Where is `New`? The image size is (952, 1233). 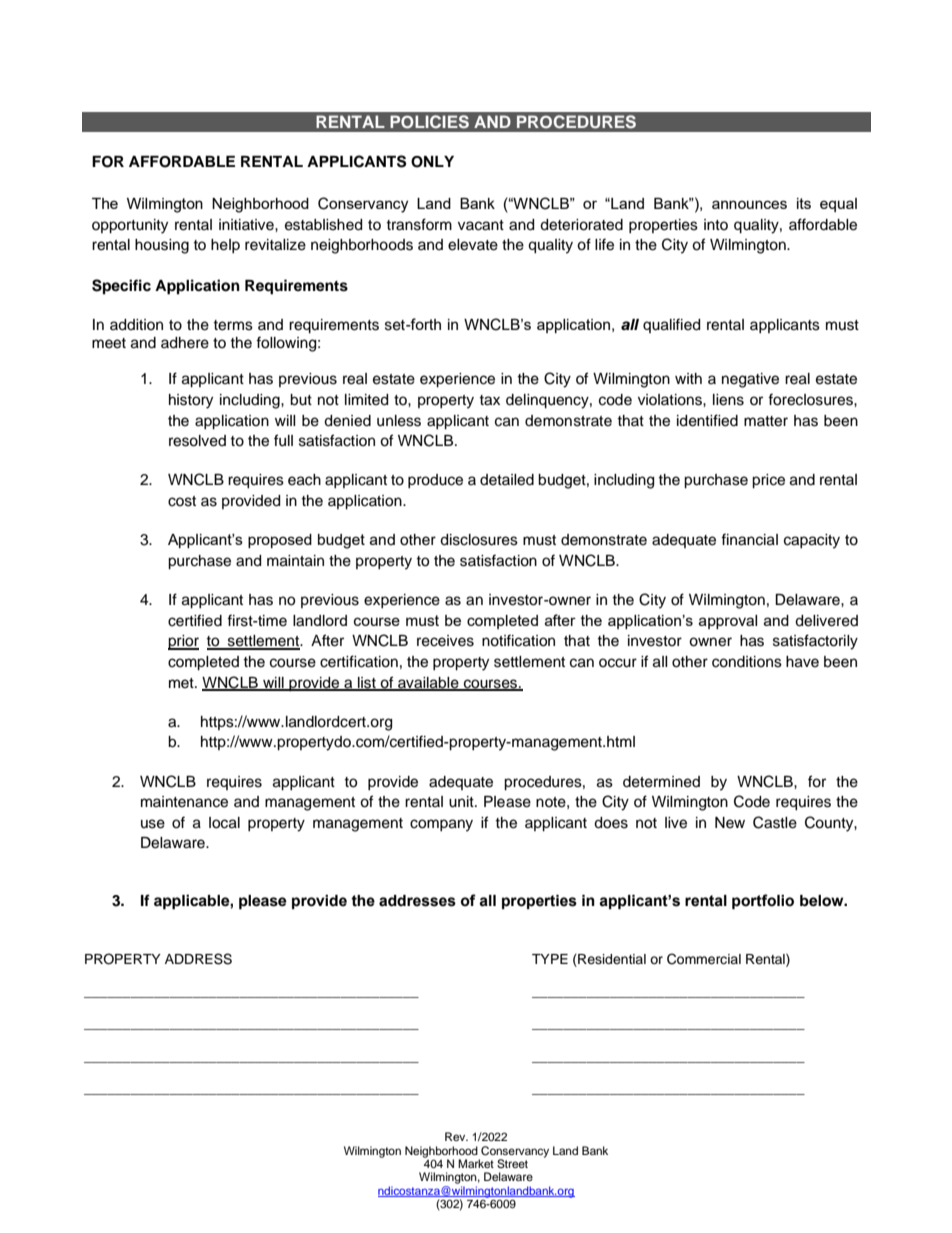 New is located at coordinates (730, 823).
